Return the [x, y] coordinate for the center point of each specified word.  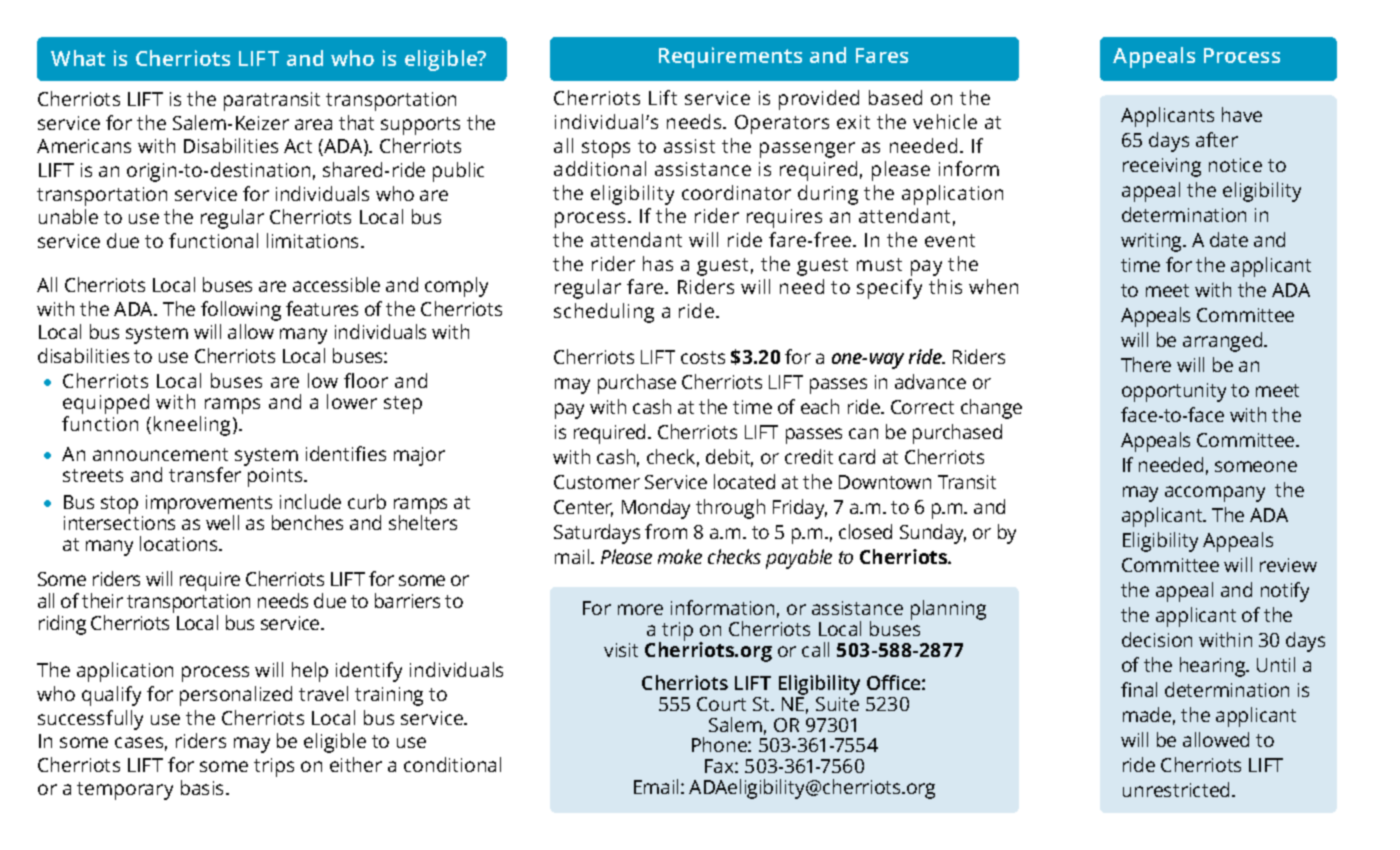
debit [729, 458]
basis [204, 787]
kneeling [192, 426]
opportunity [1174, 392]
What [78, 58]
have [1242, 114]
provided [819, 100]
